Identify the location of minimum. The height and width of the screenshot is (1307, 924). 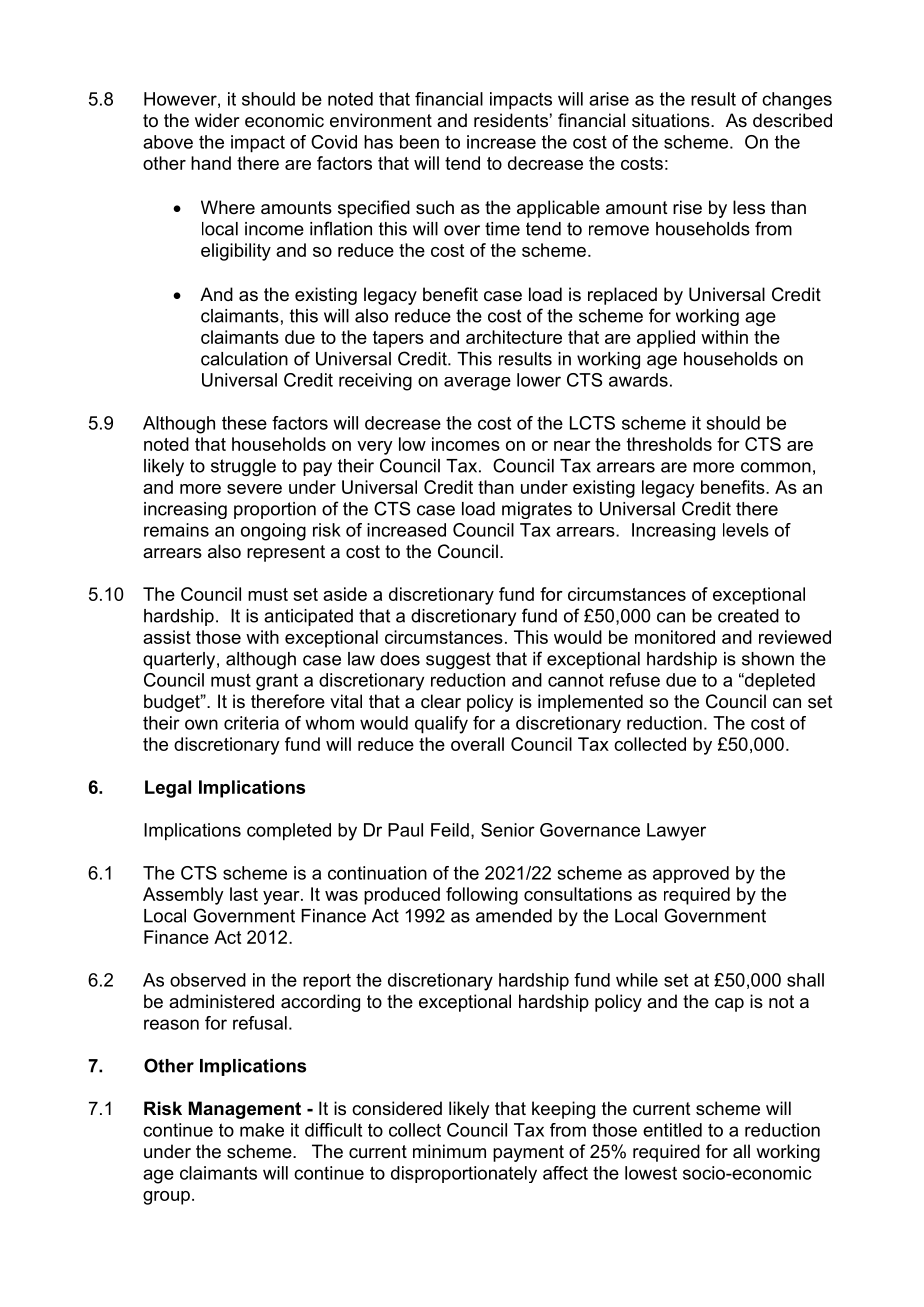
(449, 1151).
